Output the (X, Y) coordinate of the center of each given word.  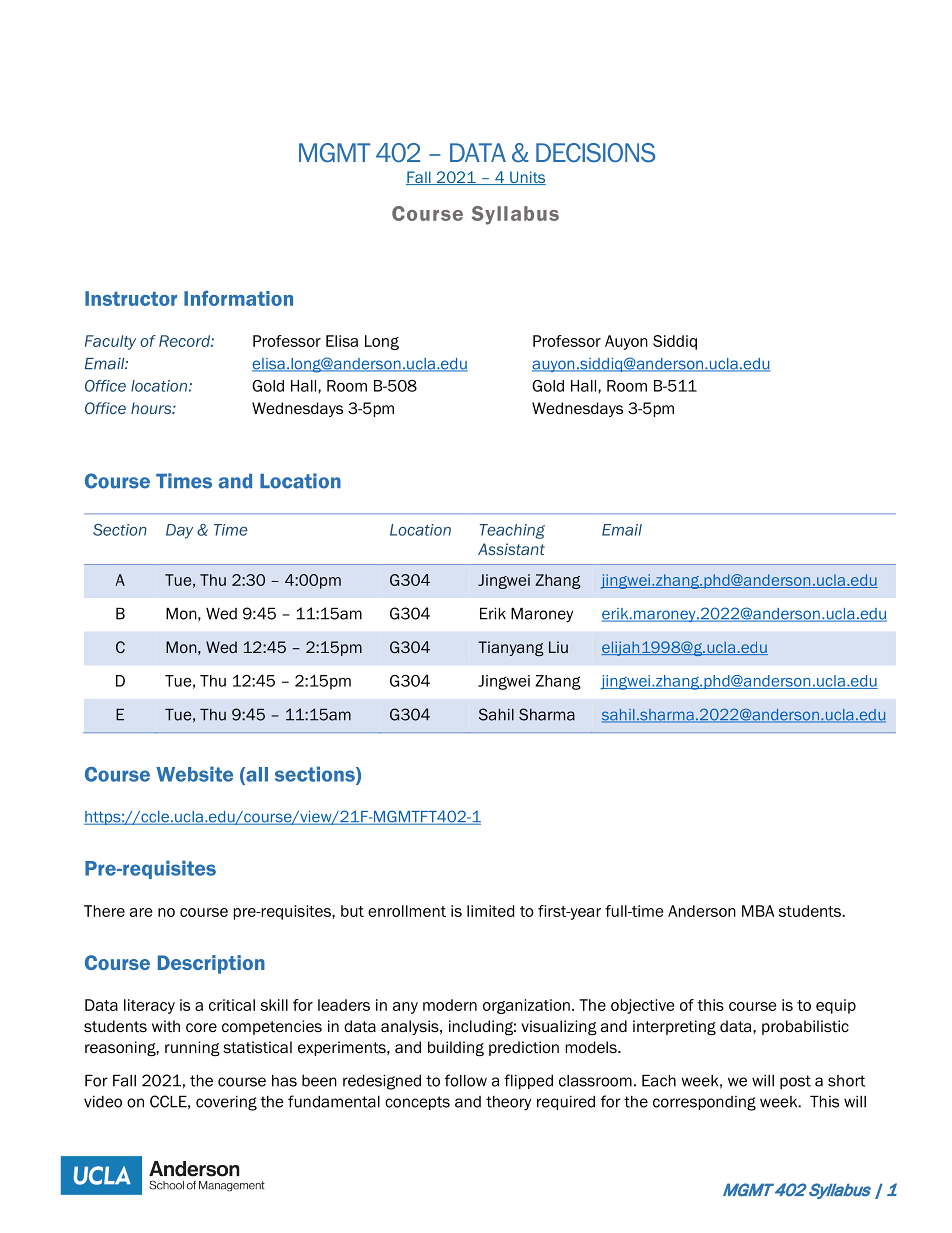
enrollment (407, 911)
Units (527, 178)
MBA (758, 911)
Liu (558, 647)
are (141, 912)
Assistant (511, 549)
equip (836, 1006)
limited (490, 911)
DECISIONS (595, 153)
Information (238, 298)
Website (194, 774)
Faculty (110, 342)
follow (466, 1080)
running (192, 1048)
